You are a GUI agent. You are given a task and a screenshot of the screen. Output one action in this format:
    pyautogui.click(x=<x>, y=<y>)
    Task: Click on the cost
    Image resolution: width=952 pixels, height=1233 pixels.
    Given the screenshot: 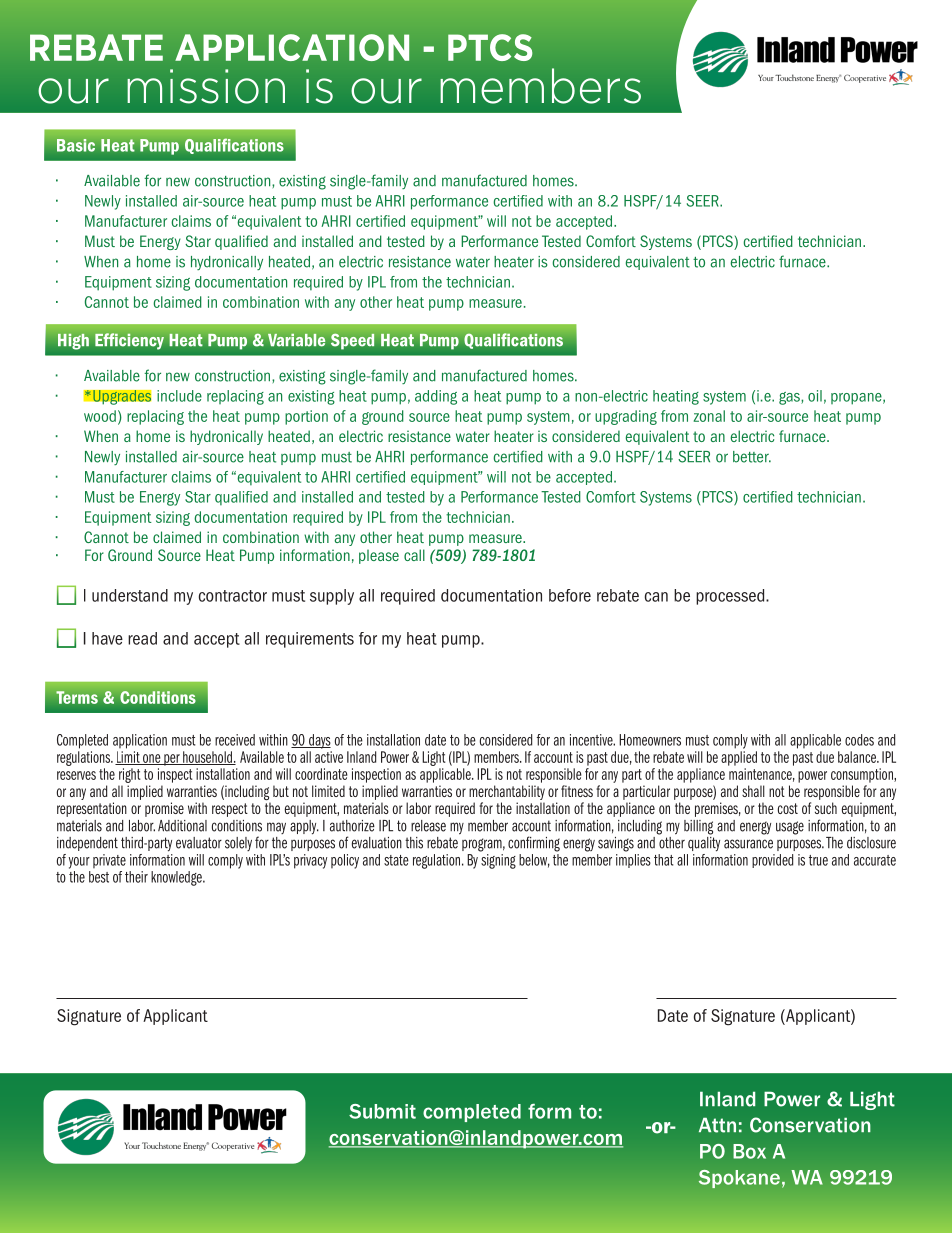 What is the action you would take?
    pyautogui.click(x=788, y=808)
